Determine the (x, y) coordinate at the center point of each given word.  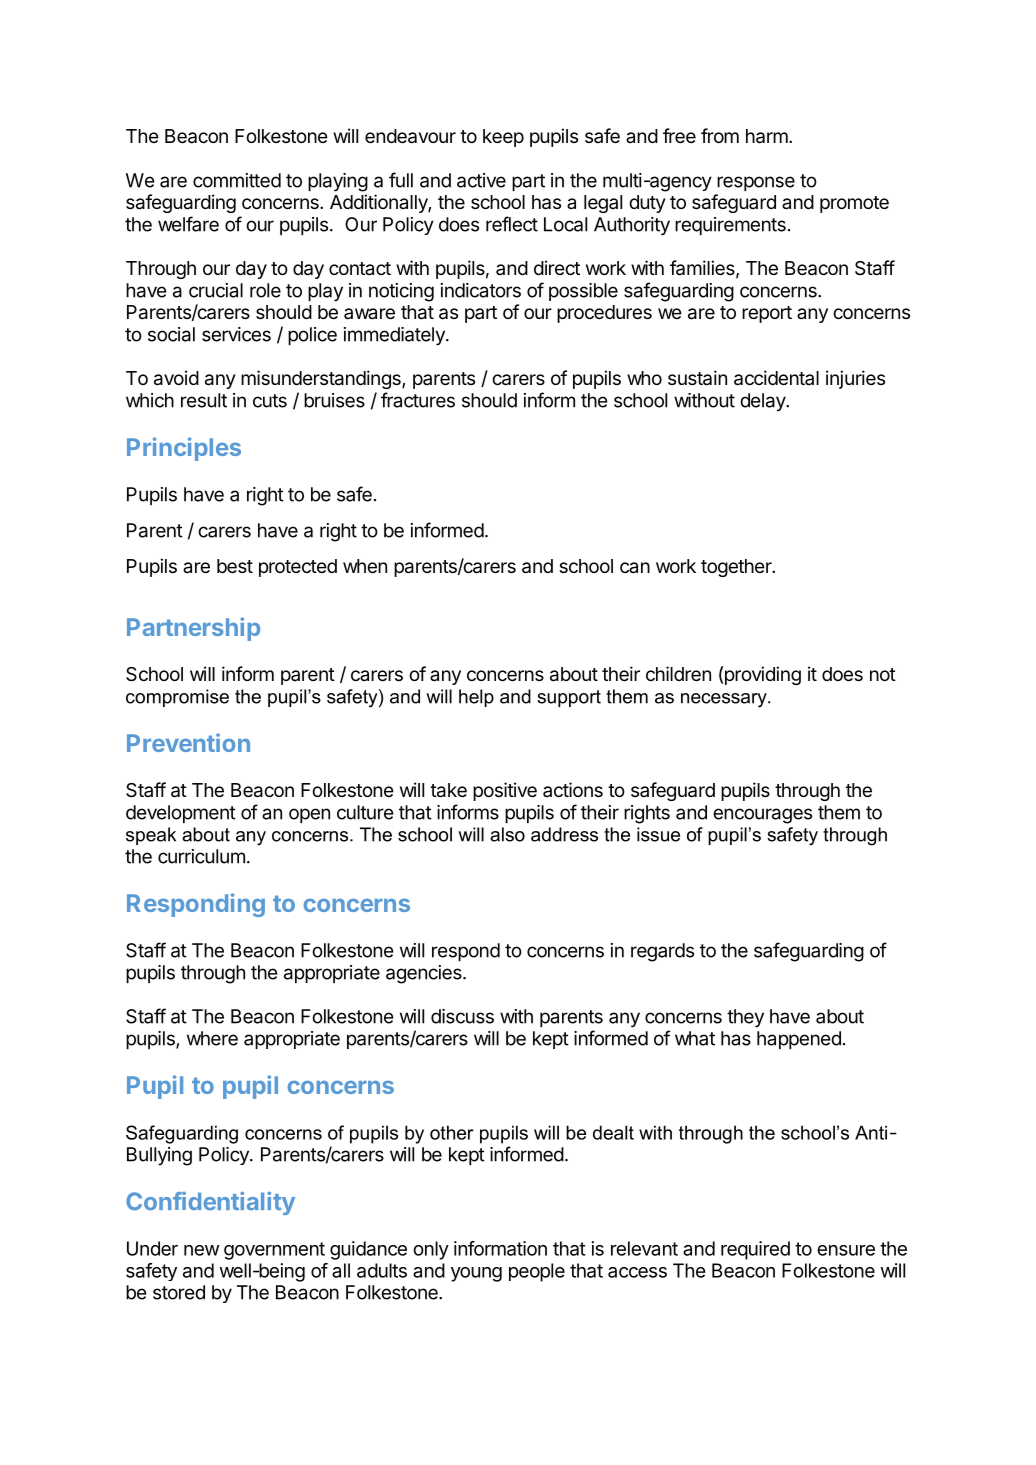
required (755, 1250)
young (476, 1274)
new (201, 1250)
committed (237, 180)
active (481, 180)
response (756, 183)
